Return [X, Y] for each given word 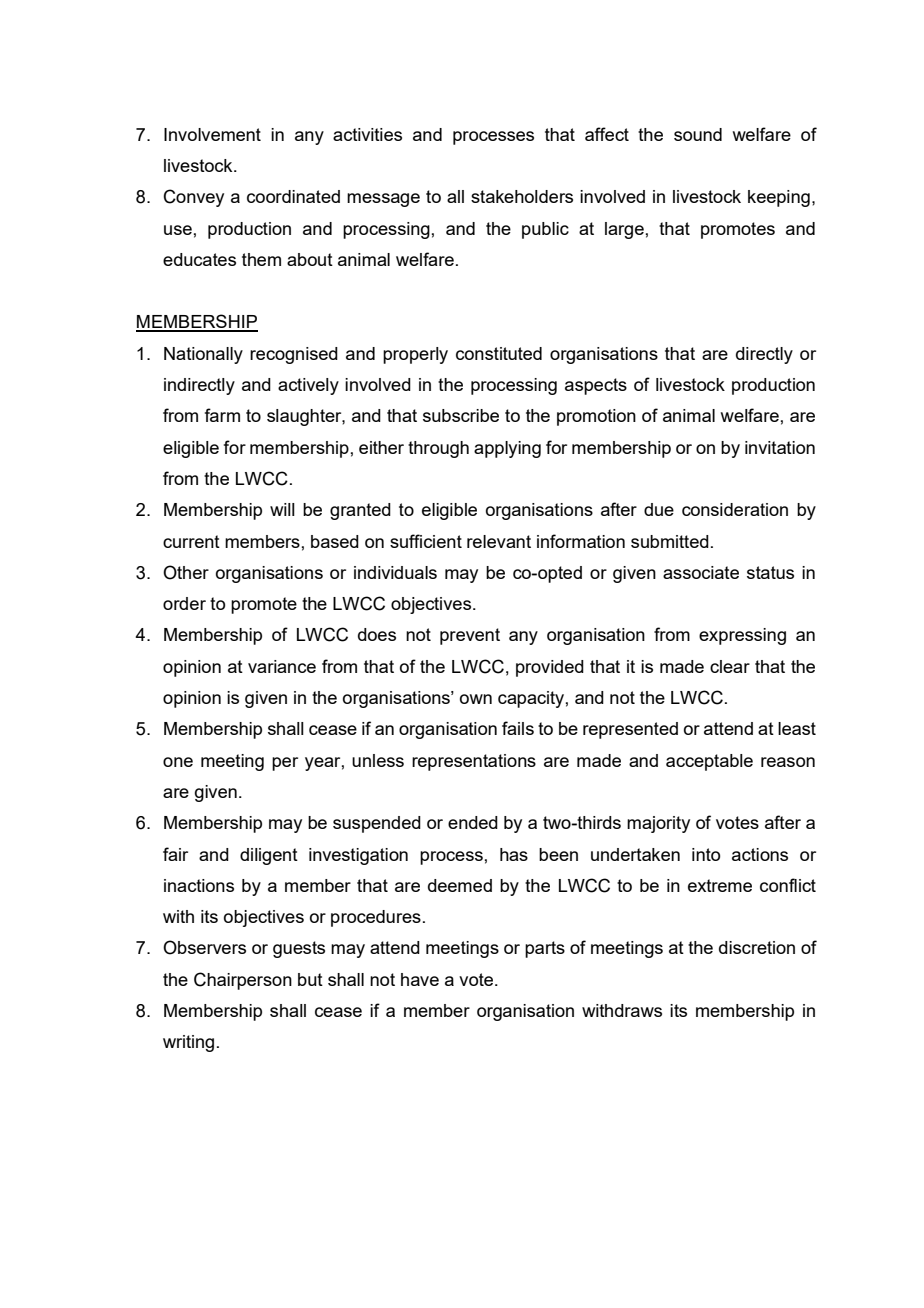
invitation [780, 447]
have [420, 979]
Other [186, 572]
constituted [499, 353]
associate [701, 572]
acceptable [709, 762]
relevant [499, 541]
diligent [269, 856]
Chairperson [243, 981]
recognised [294, 355]
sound [698, 134]
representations [474, 762]
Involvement [212, 134]
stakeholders [522, 196]
